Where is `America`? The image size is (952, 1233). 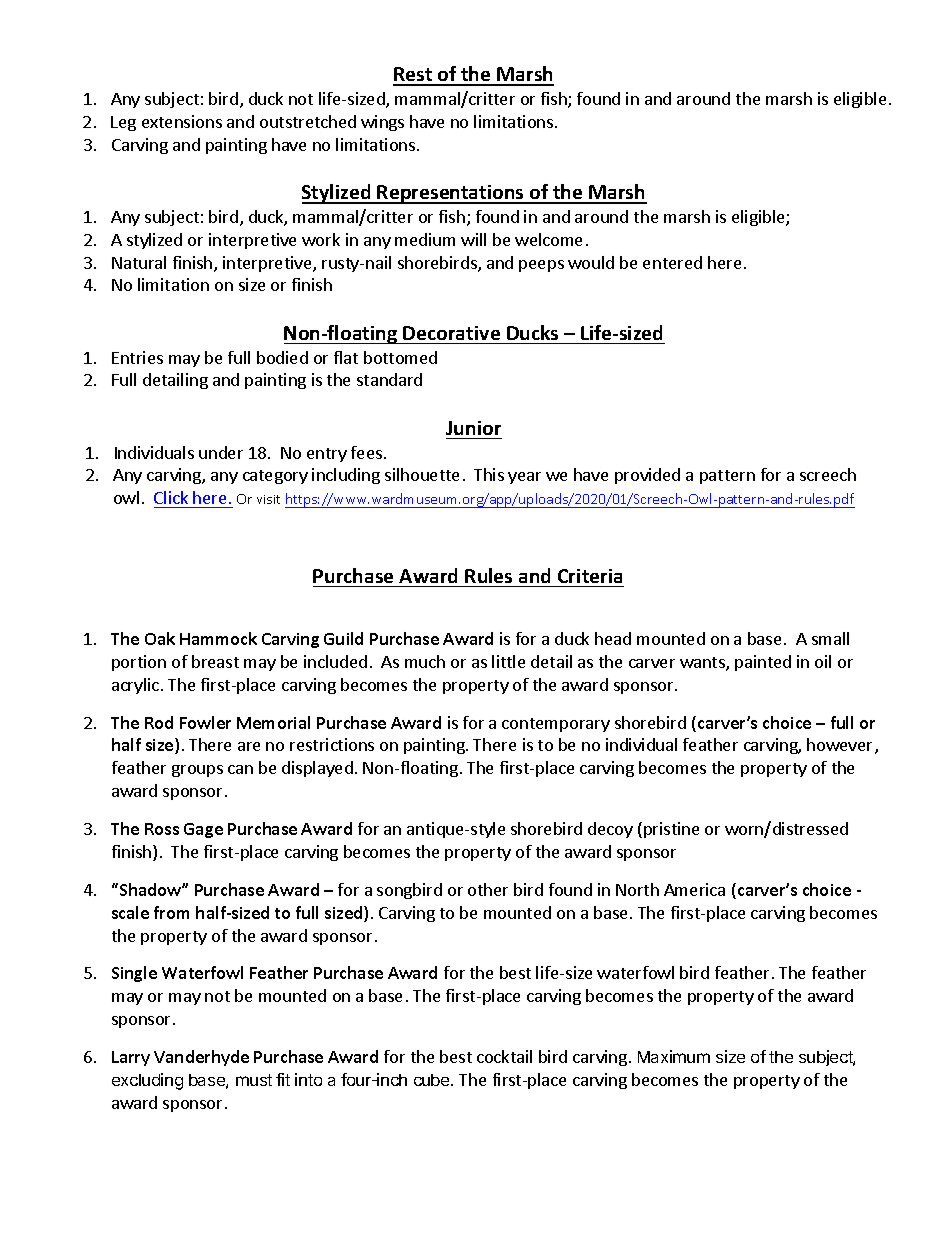 America is located at coordinates (694, 889).
